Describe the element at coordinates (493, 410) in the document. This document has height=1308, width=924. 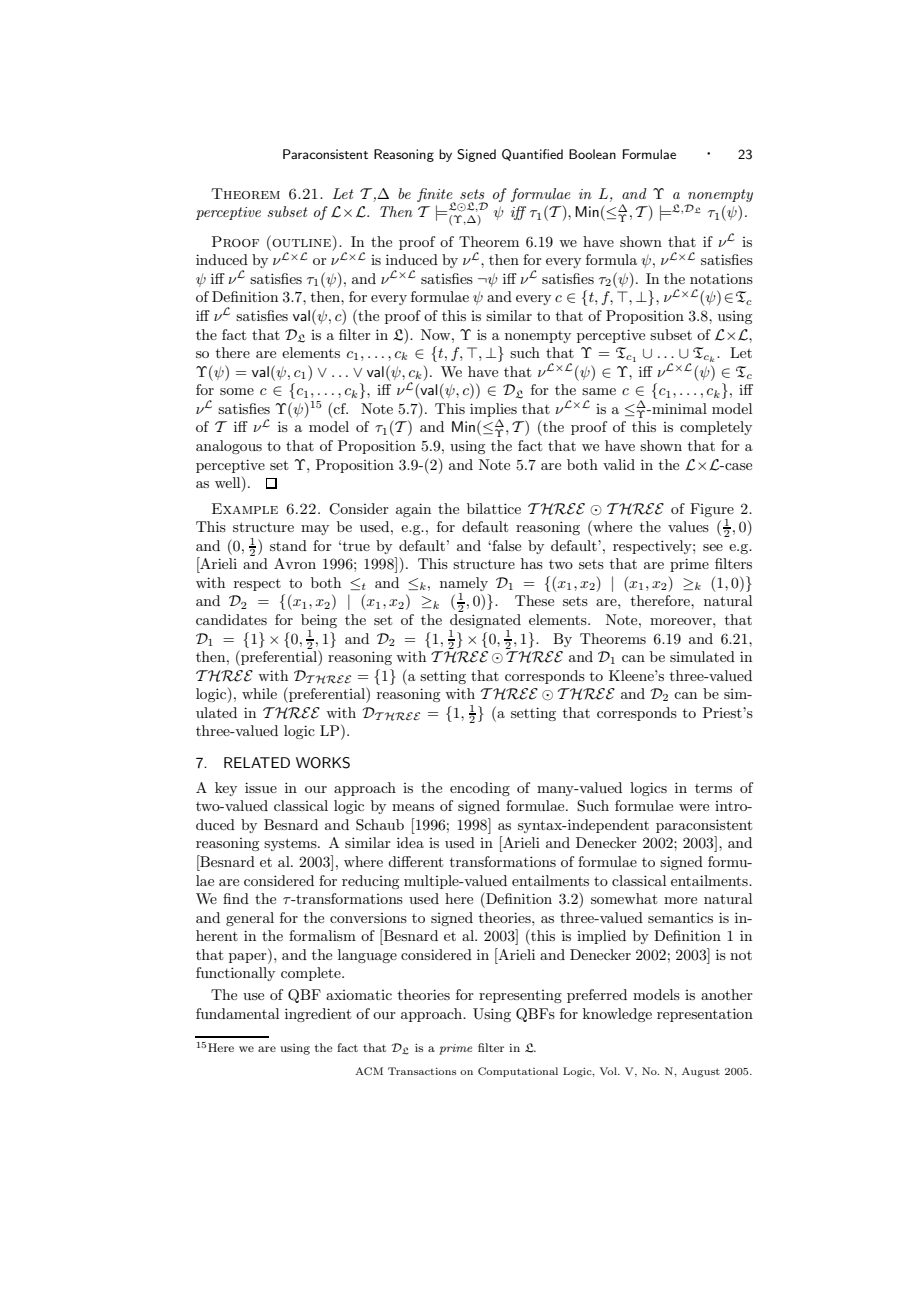
I see `implies` at that location.
